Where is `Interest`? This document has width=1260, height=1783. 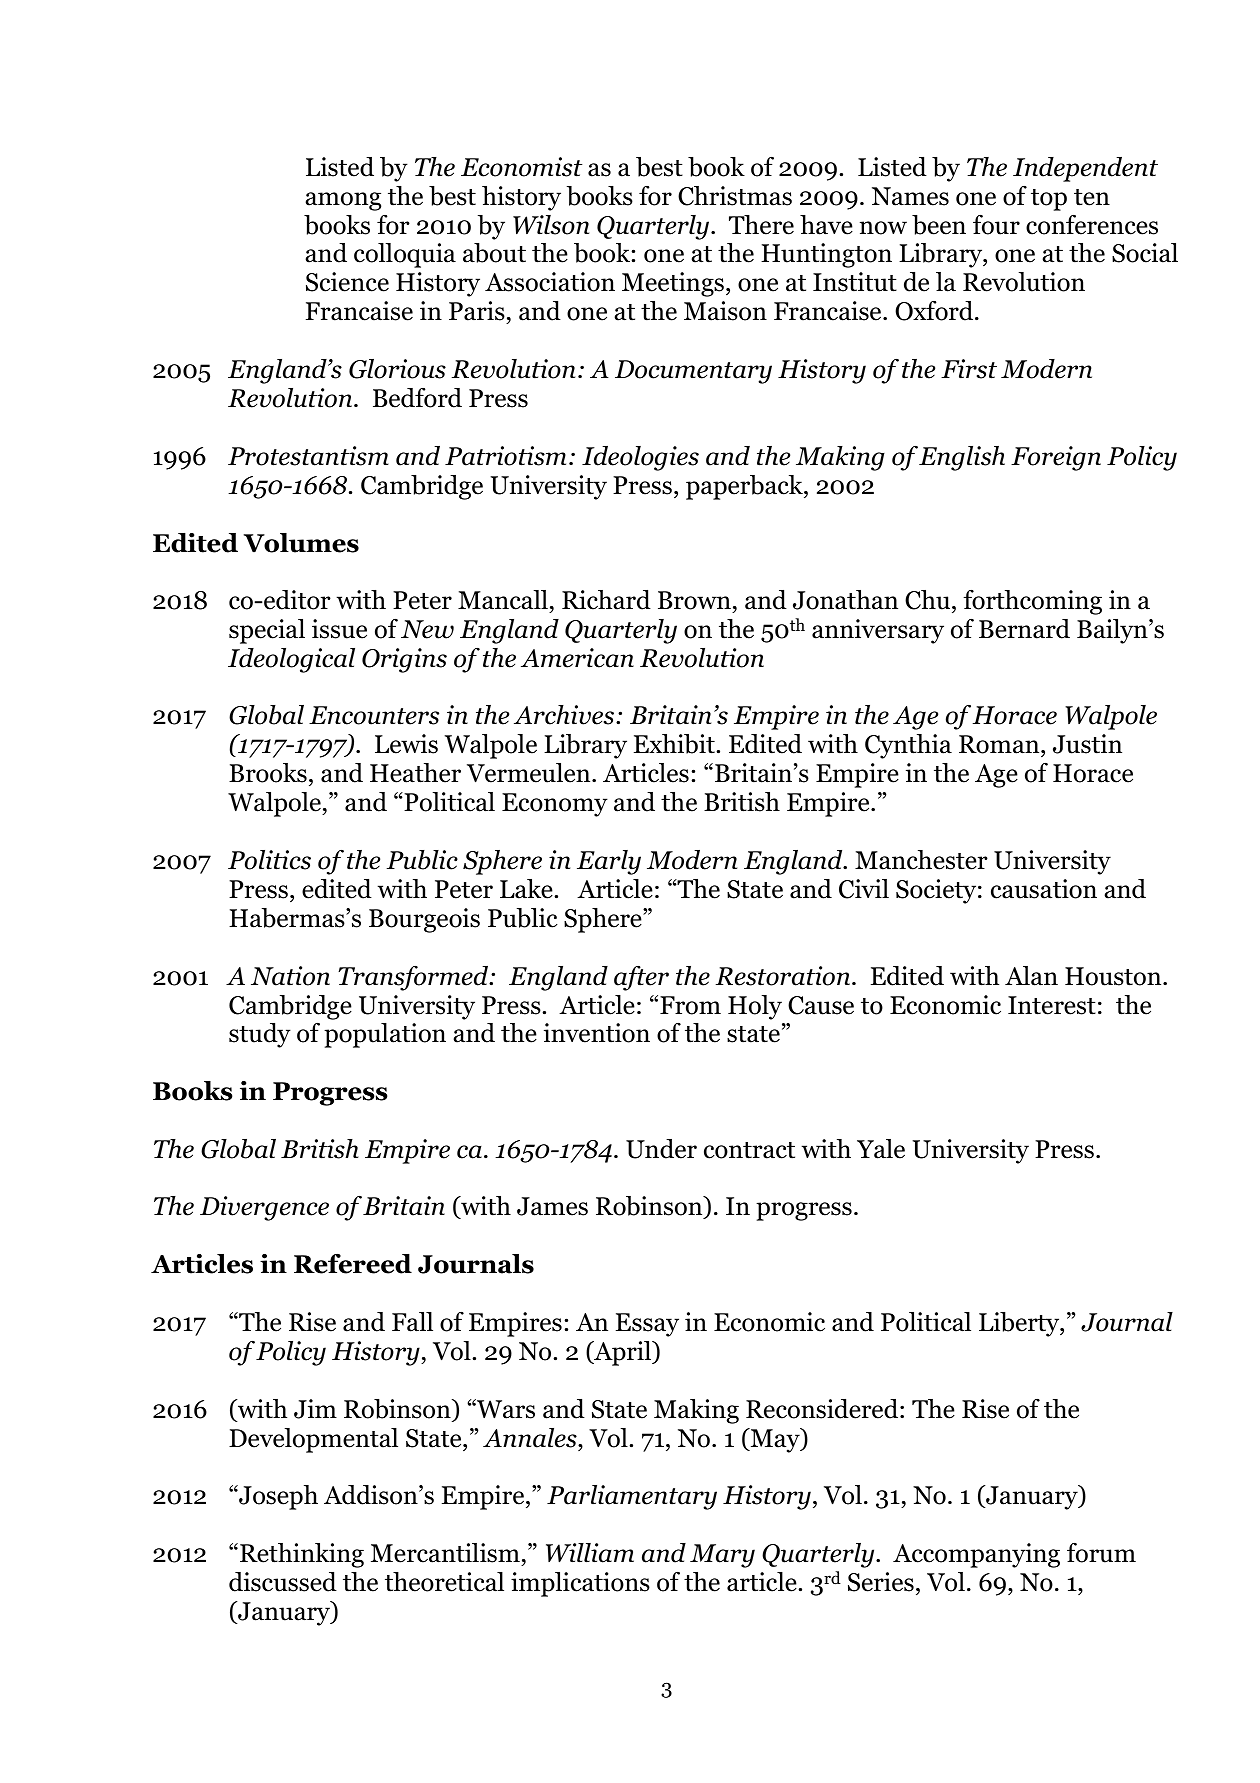
Interest is located at coordinates (1052, 1005).
